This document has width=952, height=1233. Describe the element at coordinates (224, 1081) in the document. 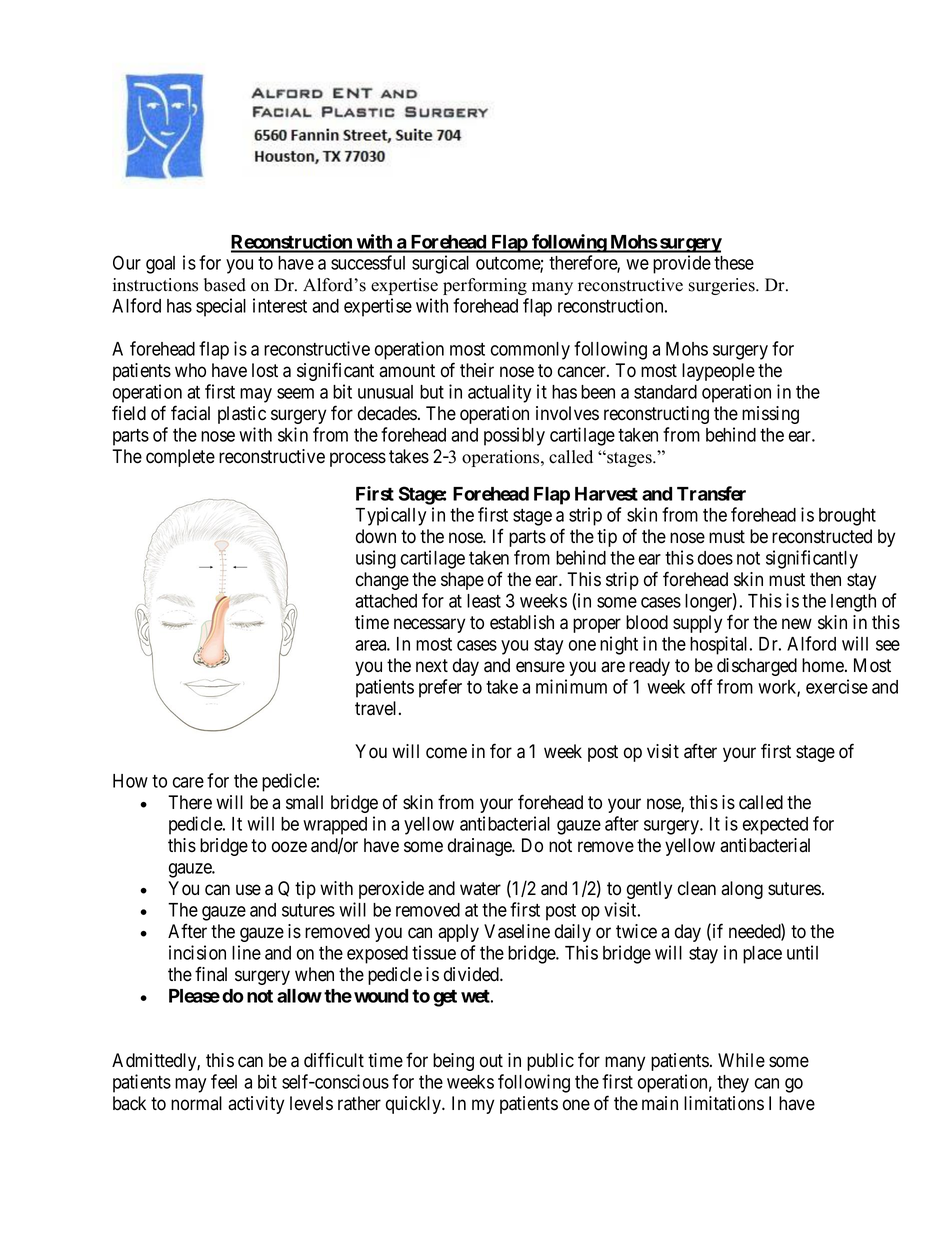

I see `feel` at that location.
